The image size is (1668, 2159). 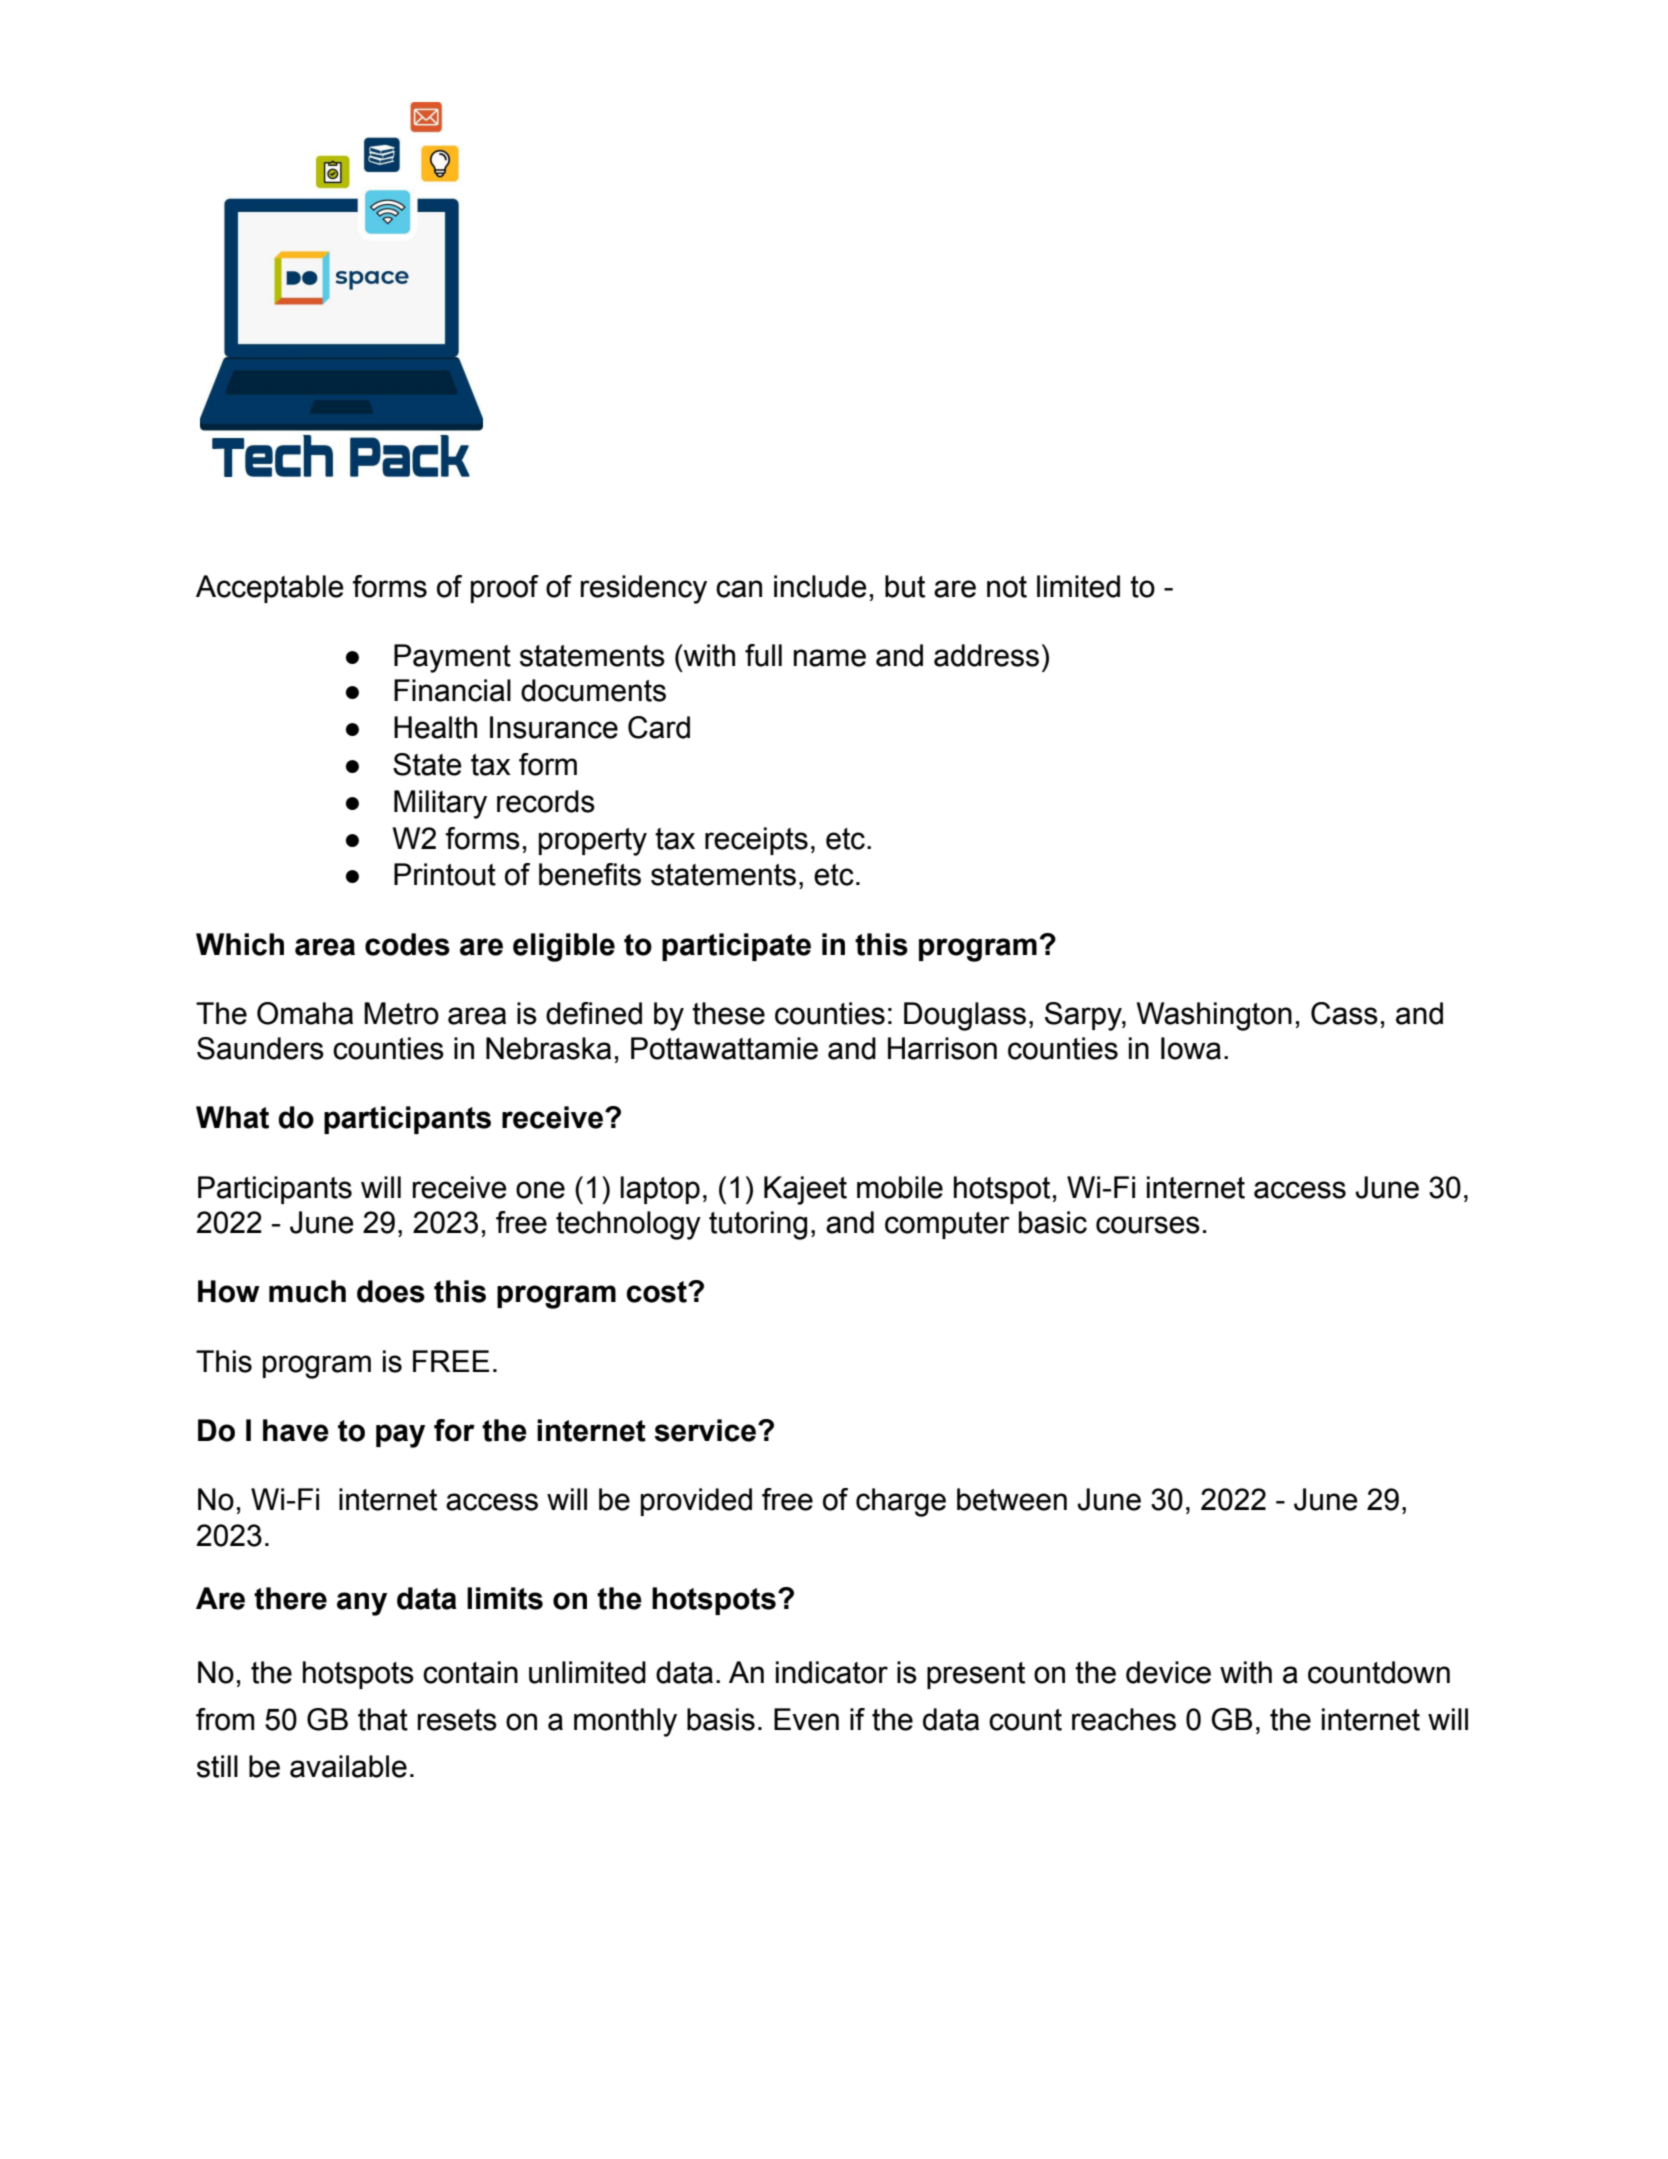 I want to click on service, so click(x=706, y=1430).
